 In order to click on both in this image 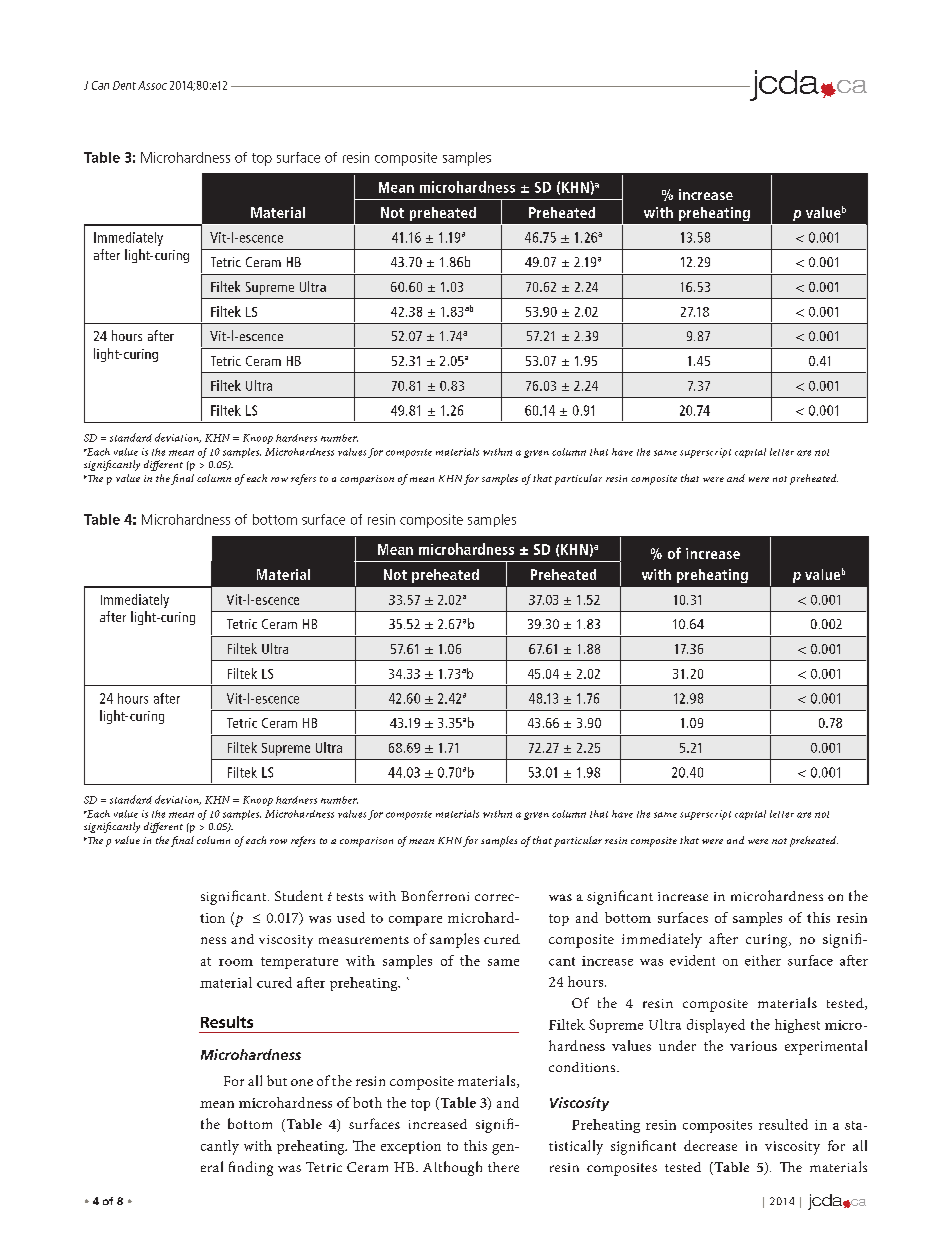, I will do `click(367, 1102)`.
